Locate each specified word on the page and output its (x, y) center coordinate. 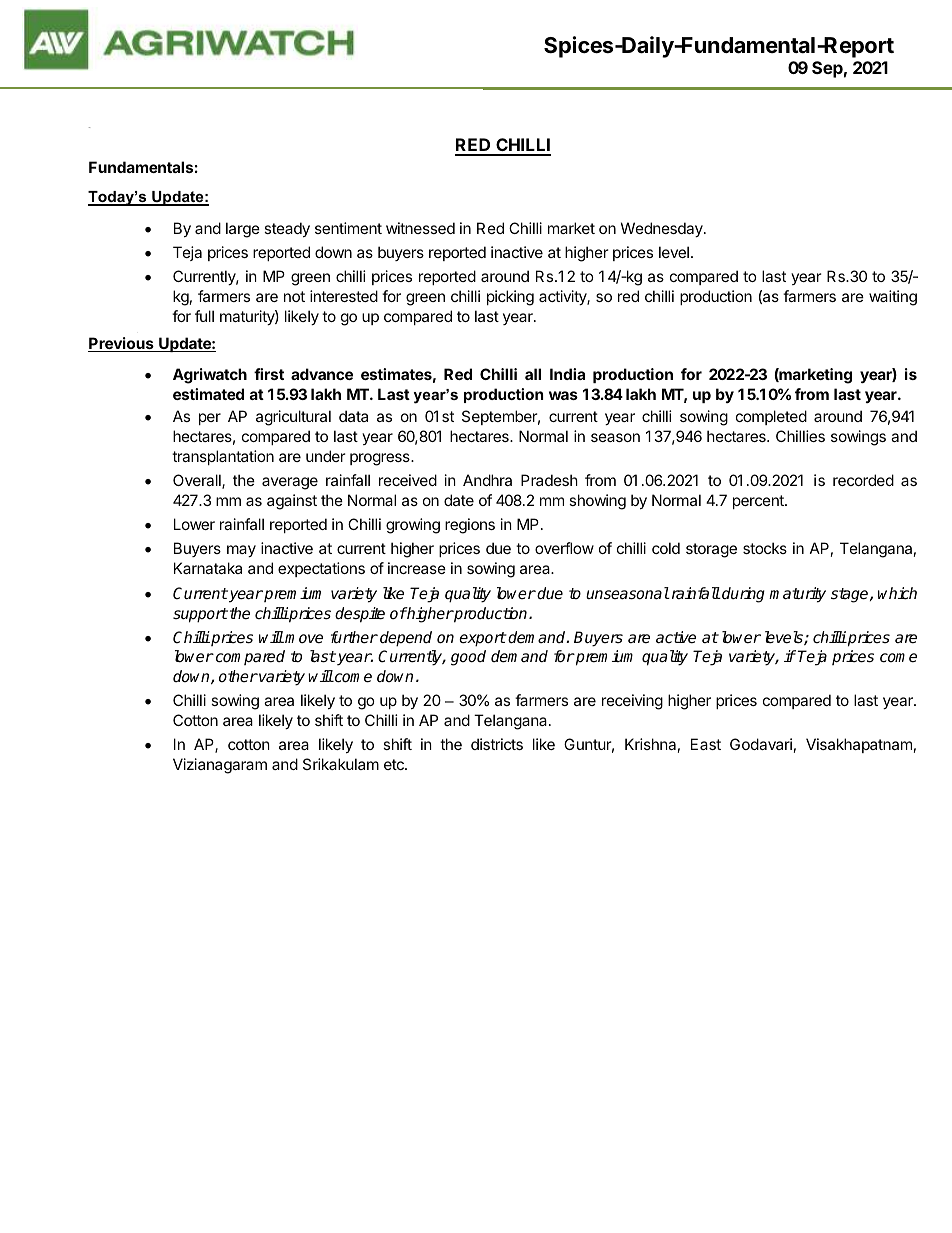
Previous (122, 344)
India (567, 374)
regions (470, 526)
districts (497, 744)
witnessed (420, 228)
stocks (765, 548)
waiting (893, 298)
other (238, 676)
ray (89, 127)
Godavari (761, 744)
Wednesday (663, 229)
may (241, 551)
